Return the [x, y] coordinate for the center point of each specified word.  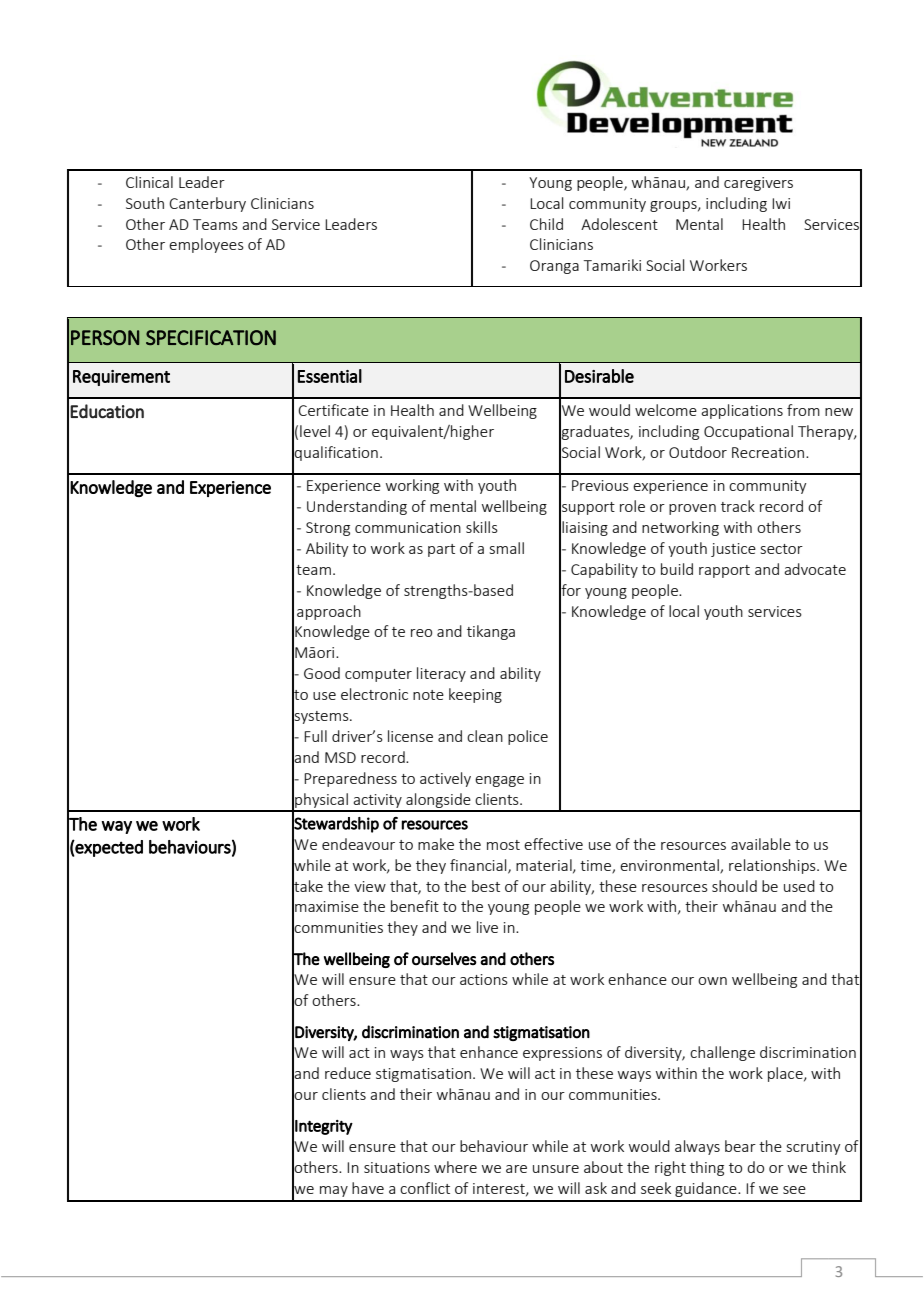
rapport [724, 571]
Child [546, 224]
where [455, 1167]
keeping [475, 695]
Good [322, 673]
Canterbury [207, 204]
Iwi [781, 203]
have [368, 1188]
